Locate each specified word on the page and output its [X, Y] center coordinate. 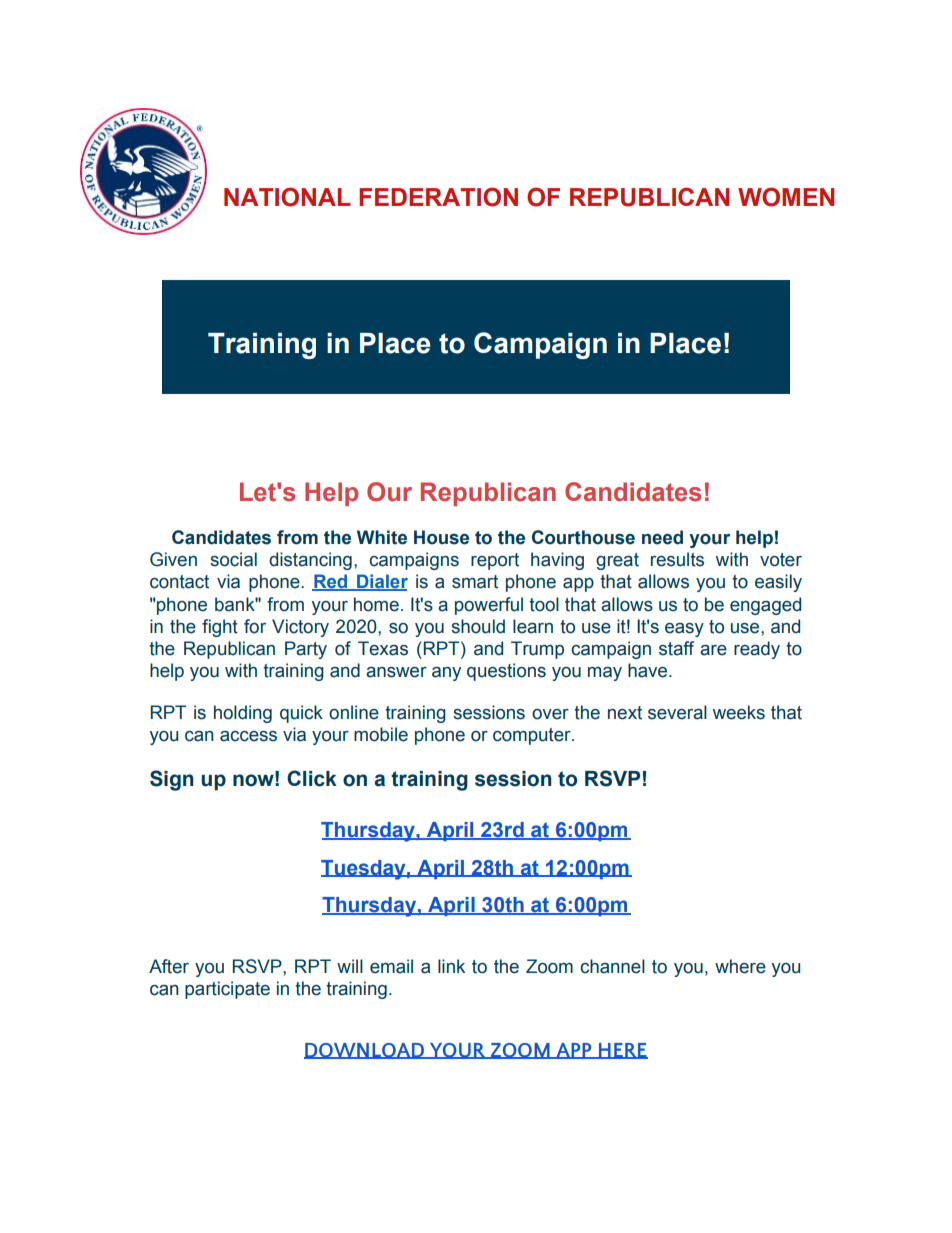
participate [227, 990]
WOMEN [786, 197]
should [478, 626]
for [255, 626]
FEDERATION [438, 197]
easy [684, 630]
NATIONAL [287, 197]
